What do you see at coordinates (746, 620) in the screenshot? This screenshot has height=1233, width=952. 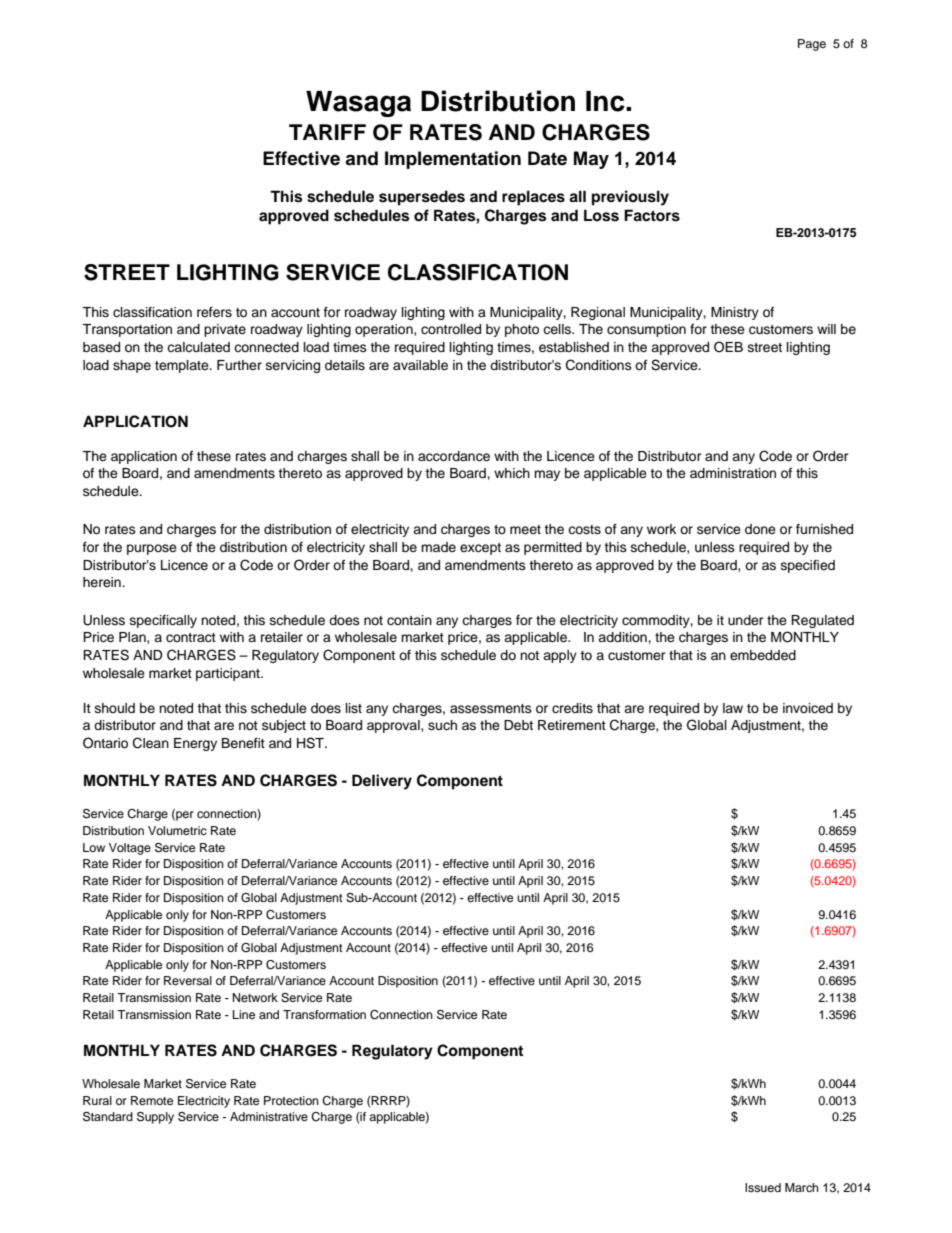 I see `under` at bounding box center [746, 620].
